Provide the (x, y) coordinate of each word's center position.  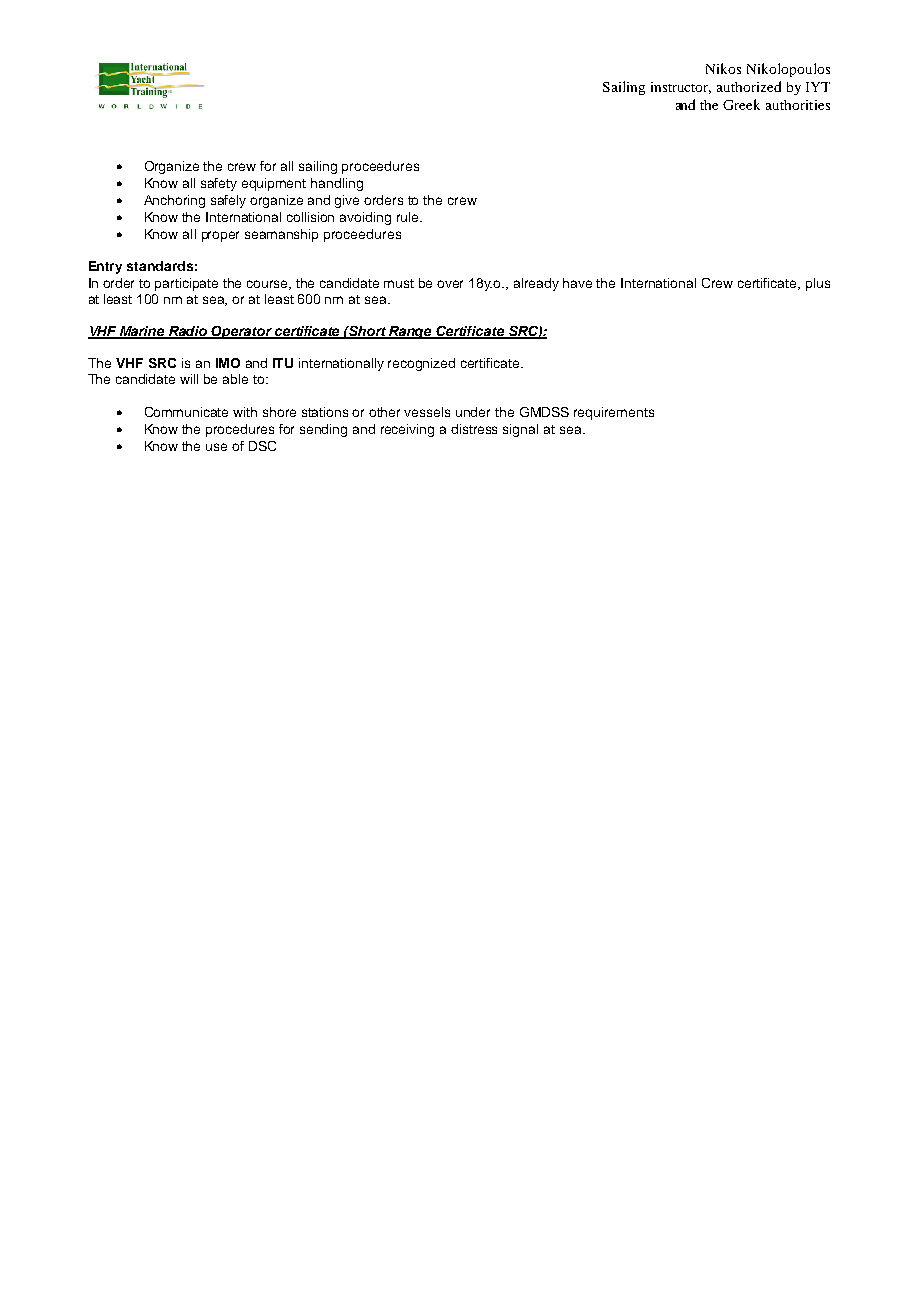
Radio (188, 332)
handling (337, 184)
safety (219, 184)
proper (220, 236)
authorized (749, 86)
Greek (741, 104)
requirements (614, 413)
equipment (274, 184)
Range (411, 332)
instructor (681, 88)
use (216, 447)
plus (818, 284)
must (399, 283)
